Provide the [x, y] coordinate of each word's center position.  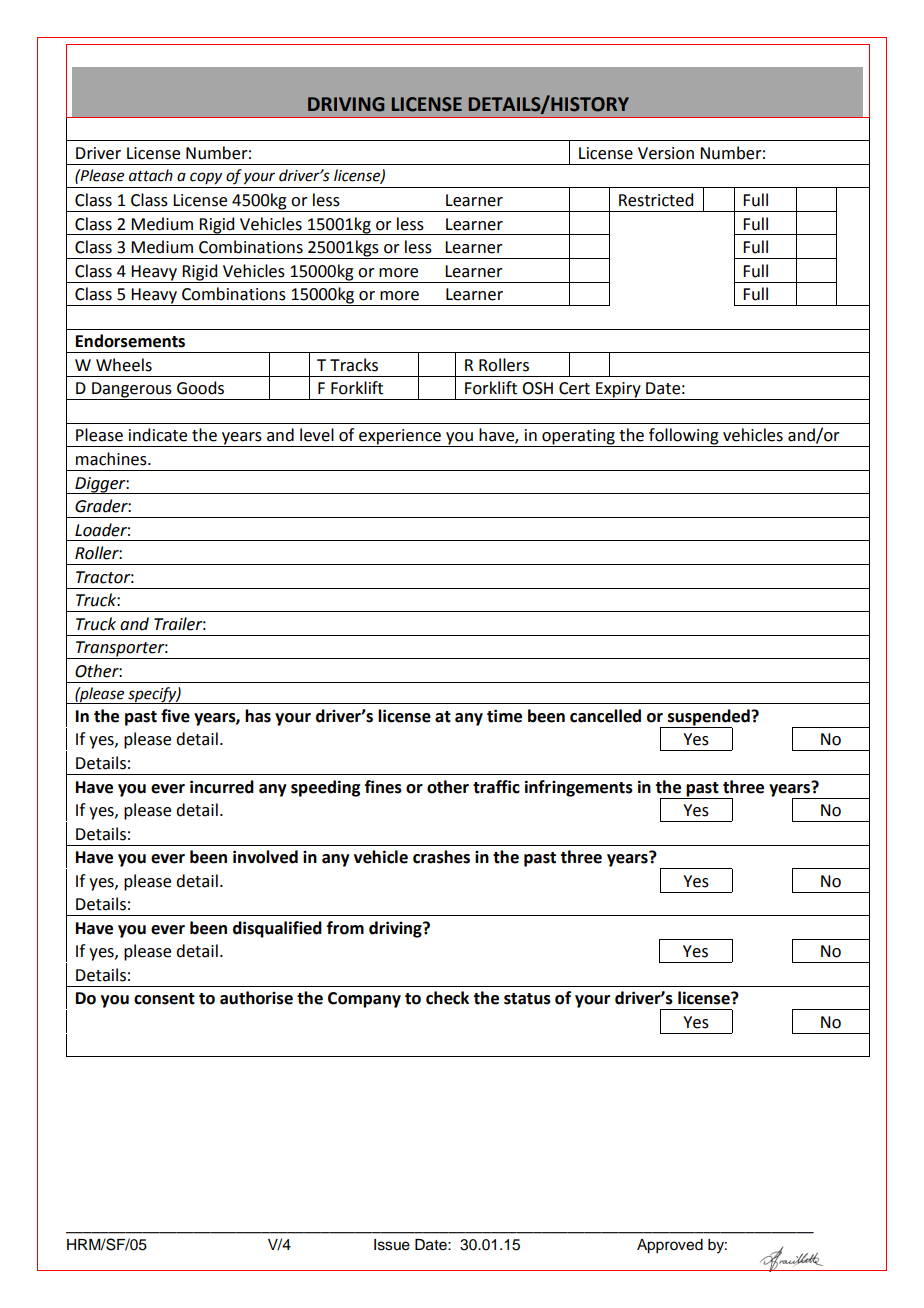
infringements [579, 788]
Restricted [656, 200]
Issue [392, 1245]
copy [206, 178]
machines [112, 459]
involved [265, 857]
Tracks [354, 365]
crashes [441, 857]
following [684, 437]
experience [400, 438]
